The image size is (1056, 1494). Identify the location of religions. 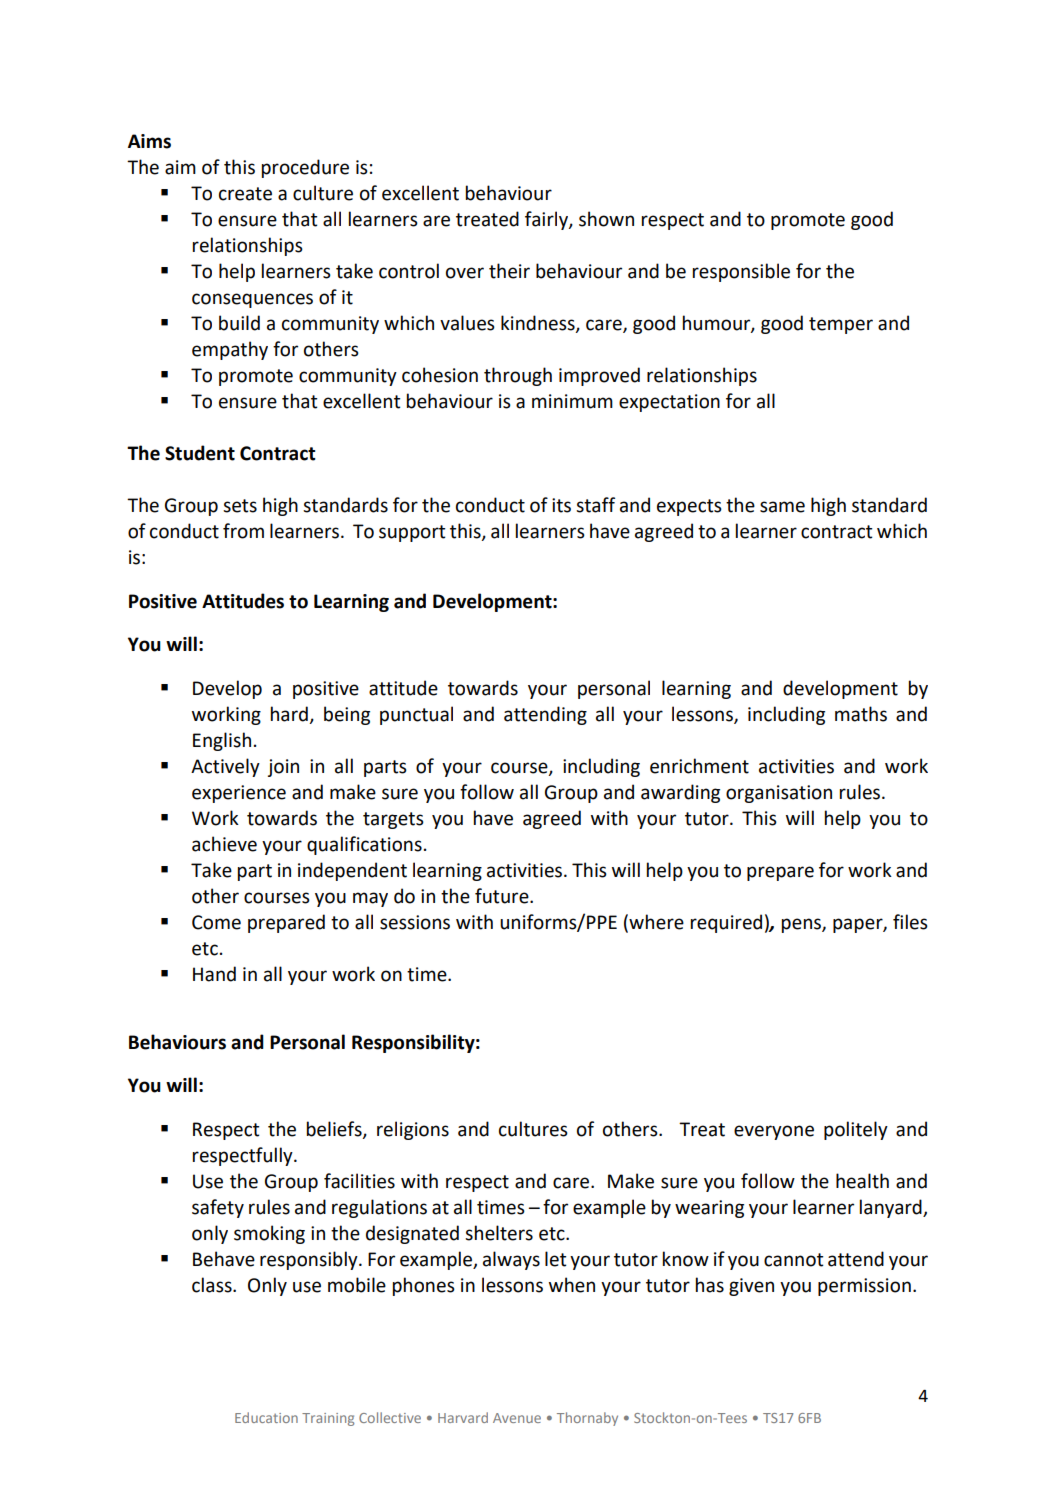
(413, 1130).
